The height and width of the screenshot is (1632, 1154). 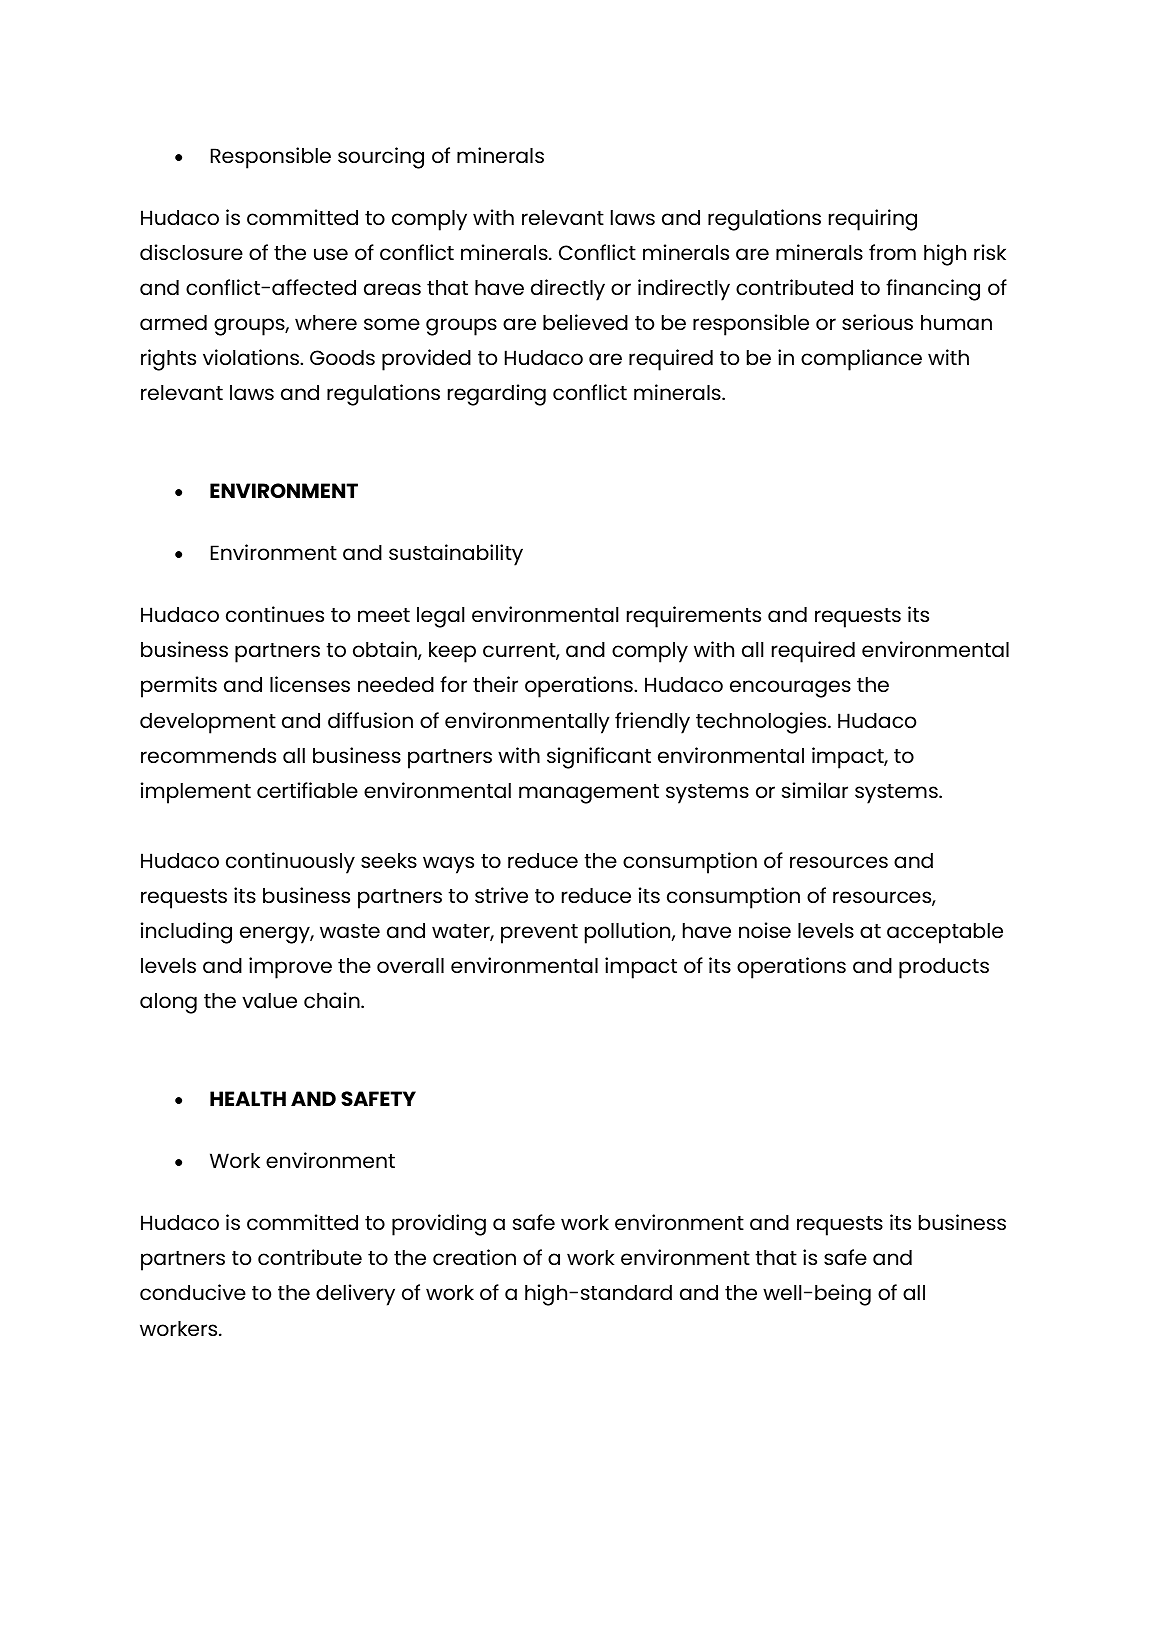 What do you see at coordinates (456, 555) in the screenshot?
I see `sustainability` at bounding box center [456, 555].
